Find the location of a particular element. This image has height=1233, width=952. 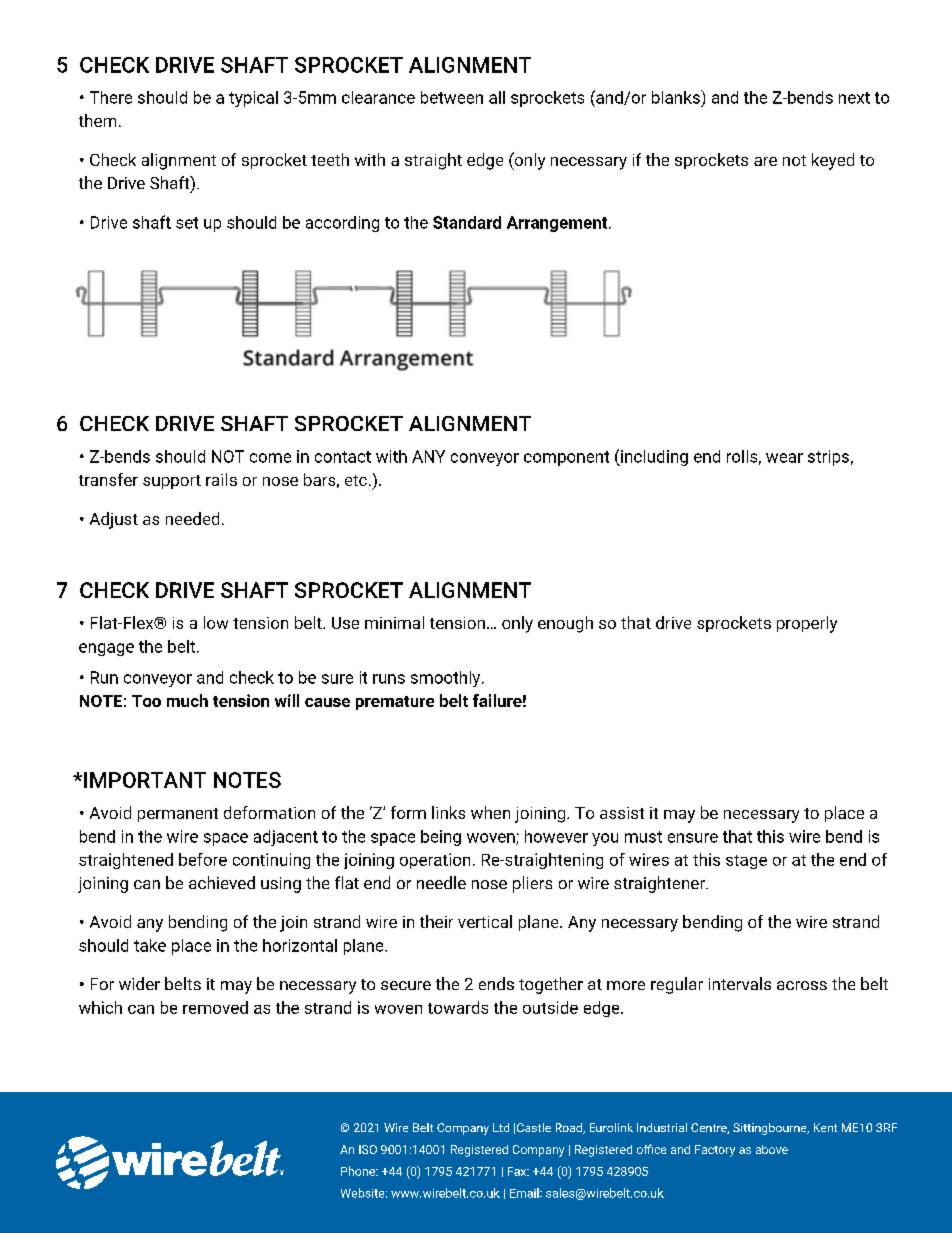

IMPORTANT is located at coordinates (145, 780).
